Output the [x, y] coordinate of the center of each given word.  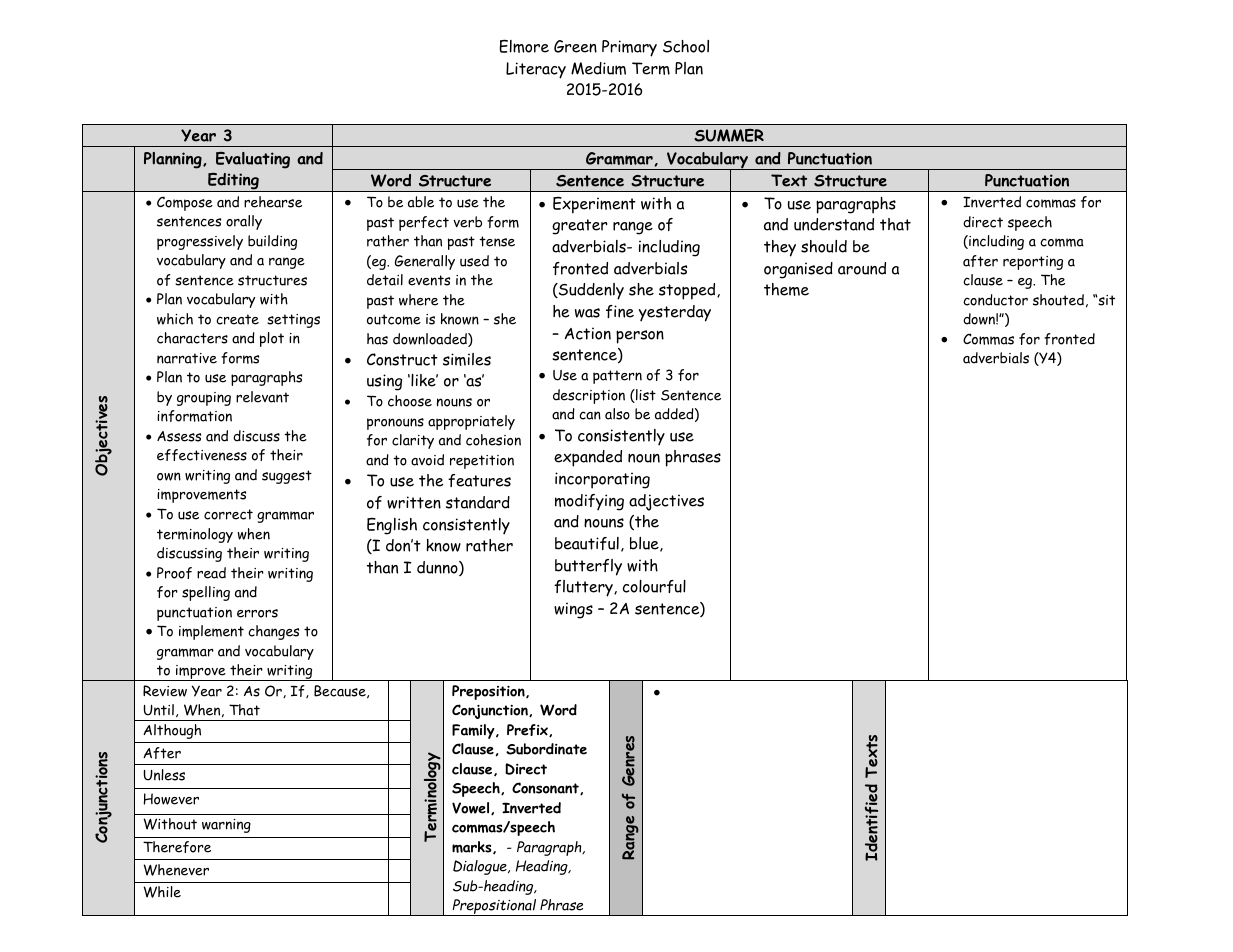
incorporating [602, 480]
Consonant [546, 788]
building [272, 242]
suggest [287, 477]
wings [573, 610]
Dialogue [481, 867]
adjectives [666, 502]
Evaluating [253, 160]
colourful [654, 586]
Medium [598, 68]
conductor [995, 300]
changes [273, 632]
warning [226, 826]
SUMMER [729, 135]
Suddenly [590, 291]
